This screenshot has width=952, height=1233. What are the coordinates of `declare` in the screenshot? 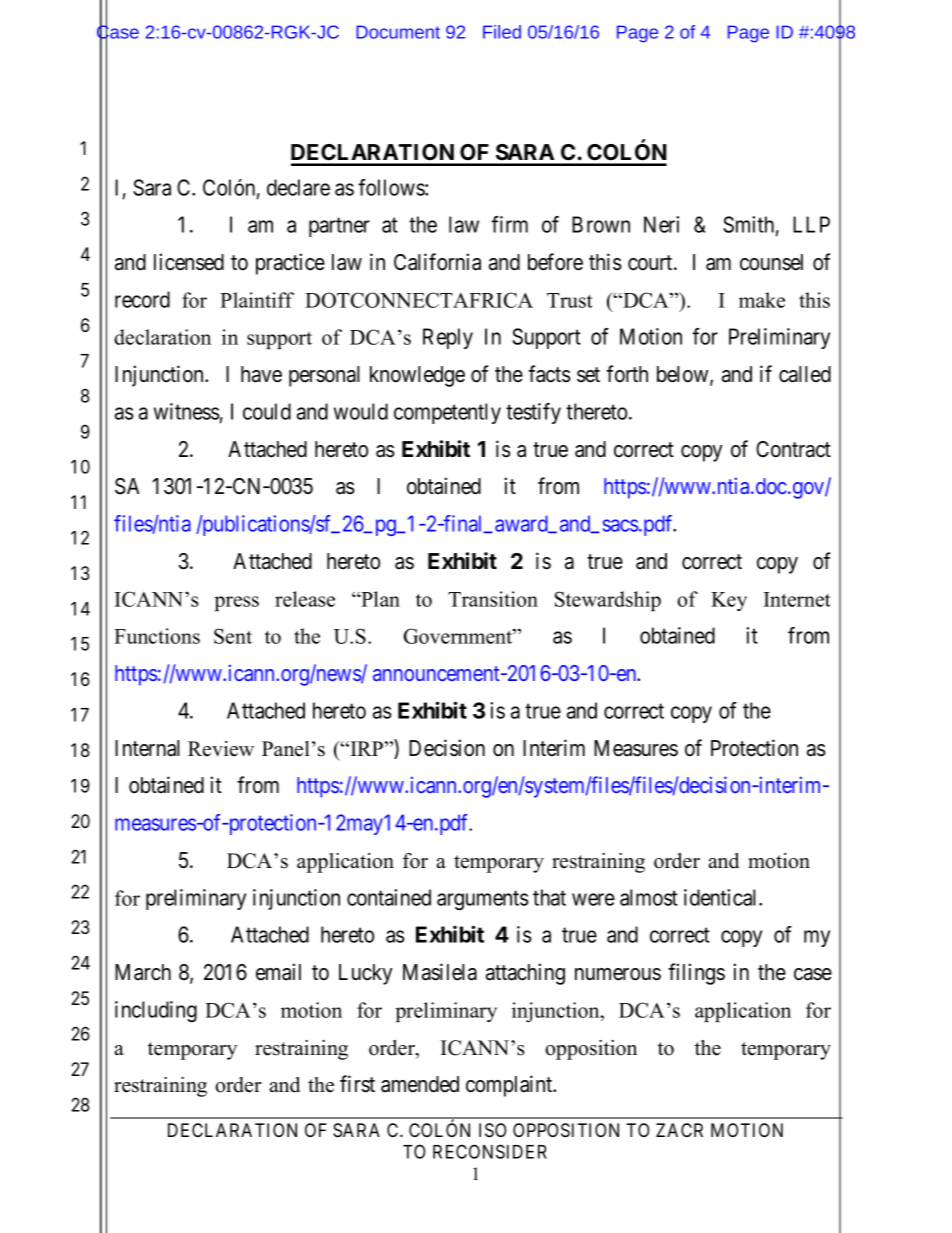 It's located at (298, 187).
